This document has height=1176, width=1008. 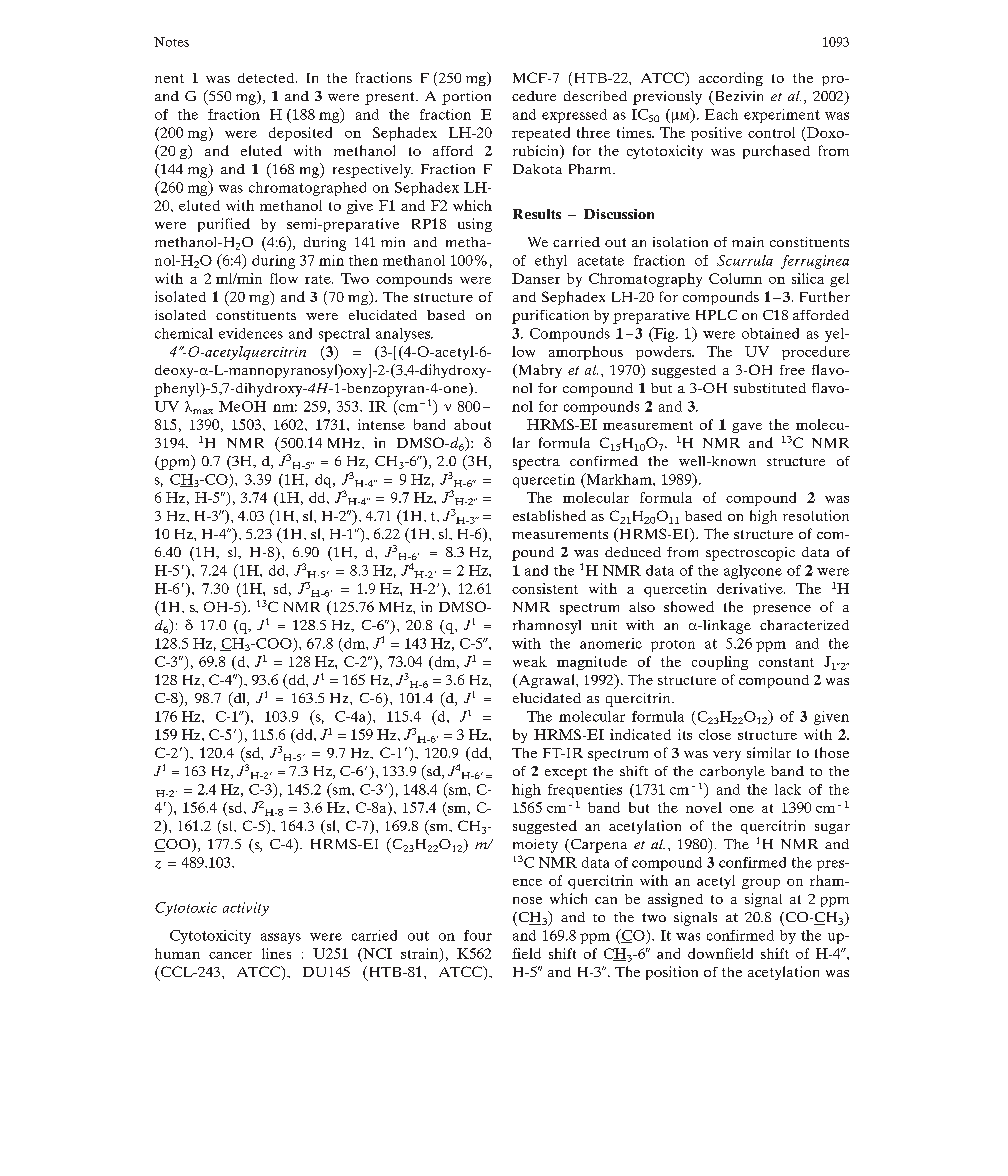 I want to click on resolution, so click(x=816, y=515).
